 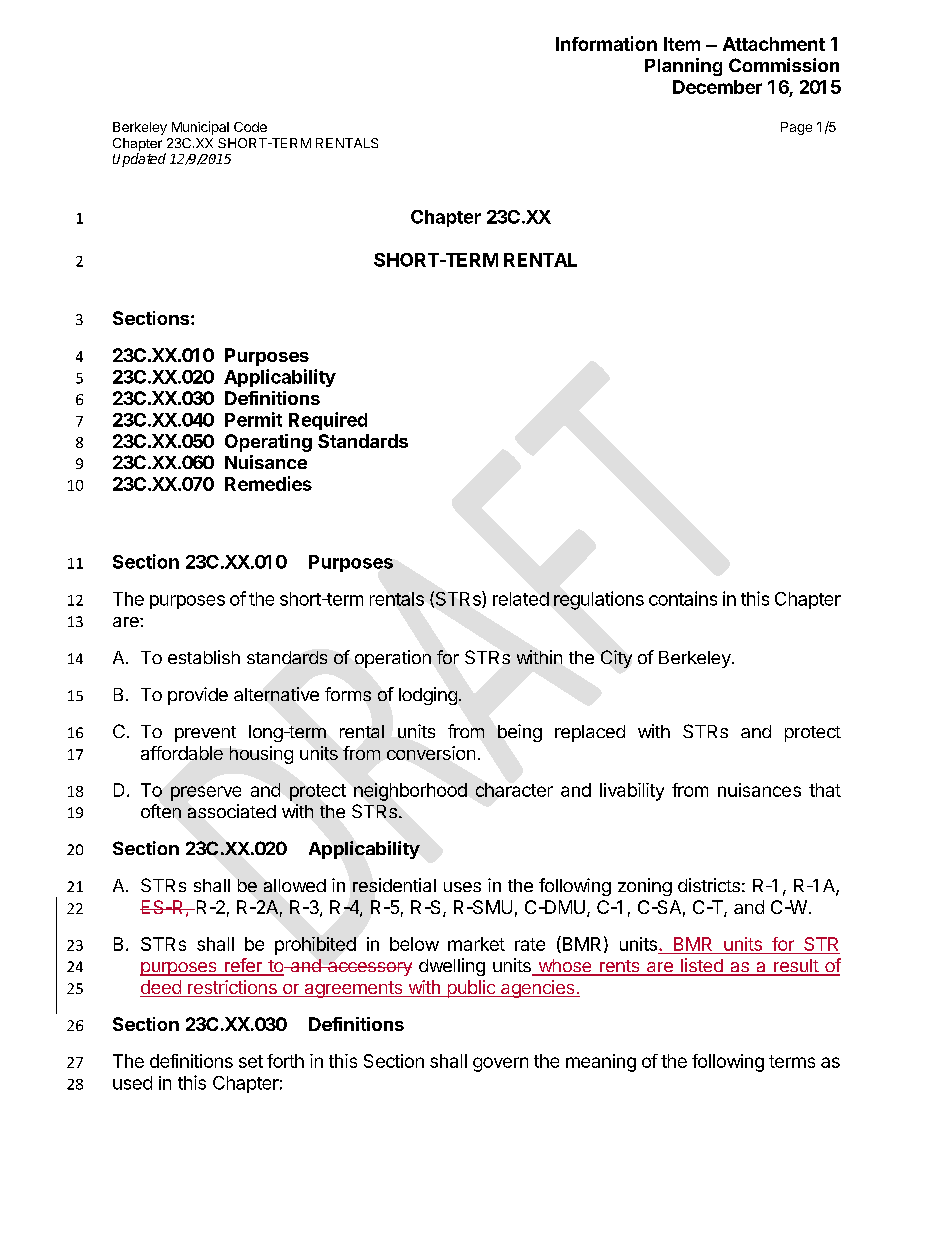 I want to click on govern, so click(x=500, y=1064).
